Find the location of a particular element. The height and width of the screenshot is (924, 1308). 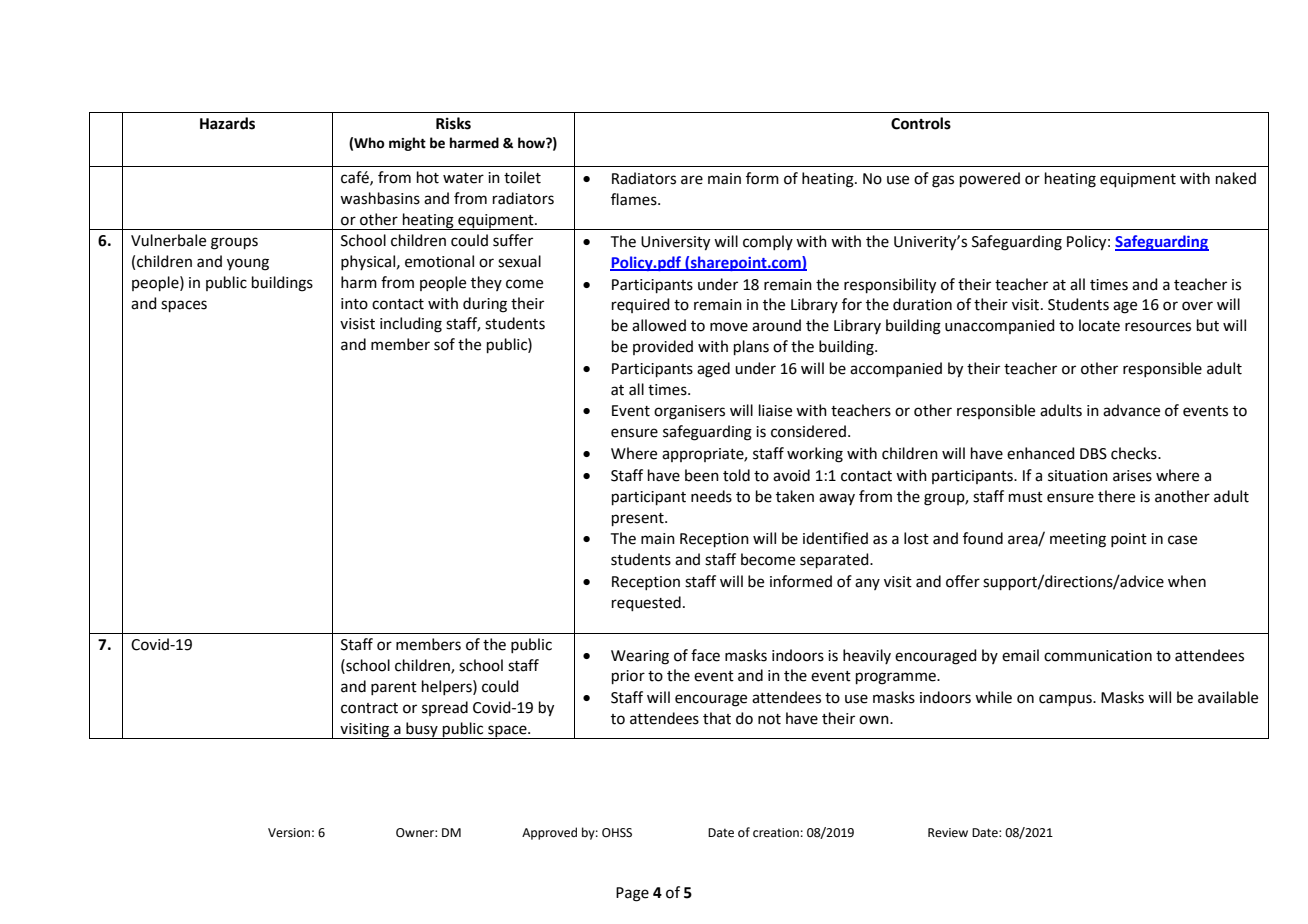

campus is located at coordinates (1066, 700).
